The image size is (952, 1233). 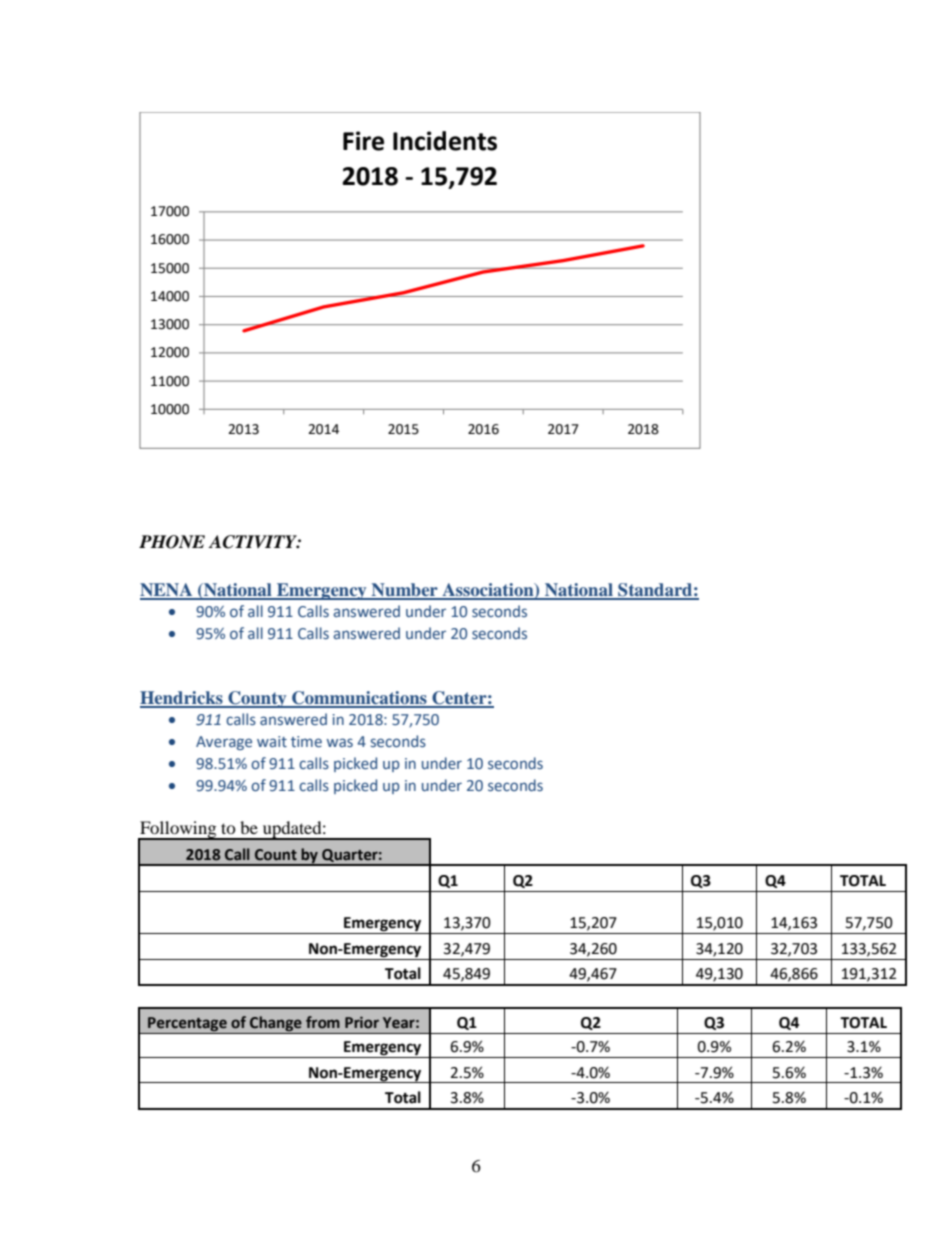 I want to click on Prior, so click(x=362, y=1022).
